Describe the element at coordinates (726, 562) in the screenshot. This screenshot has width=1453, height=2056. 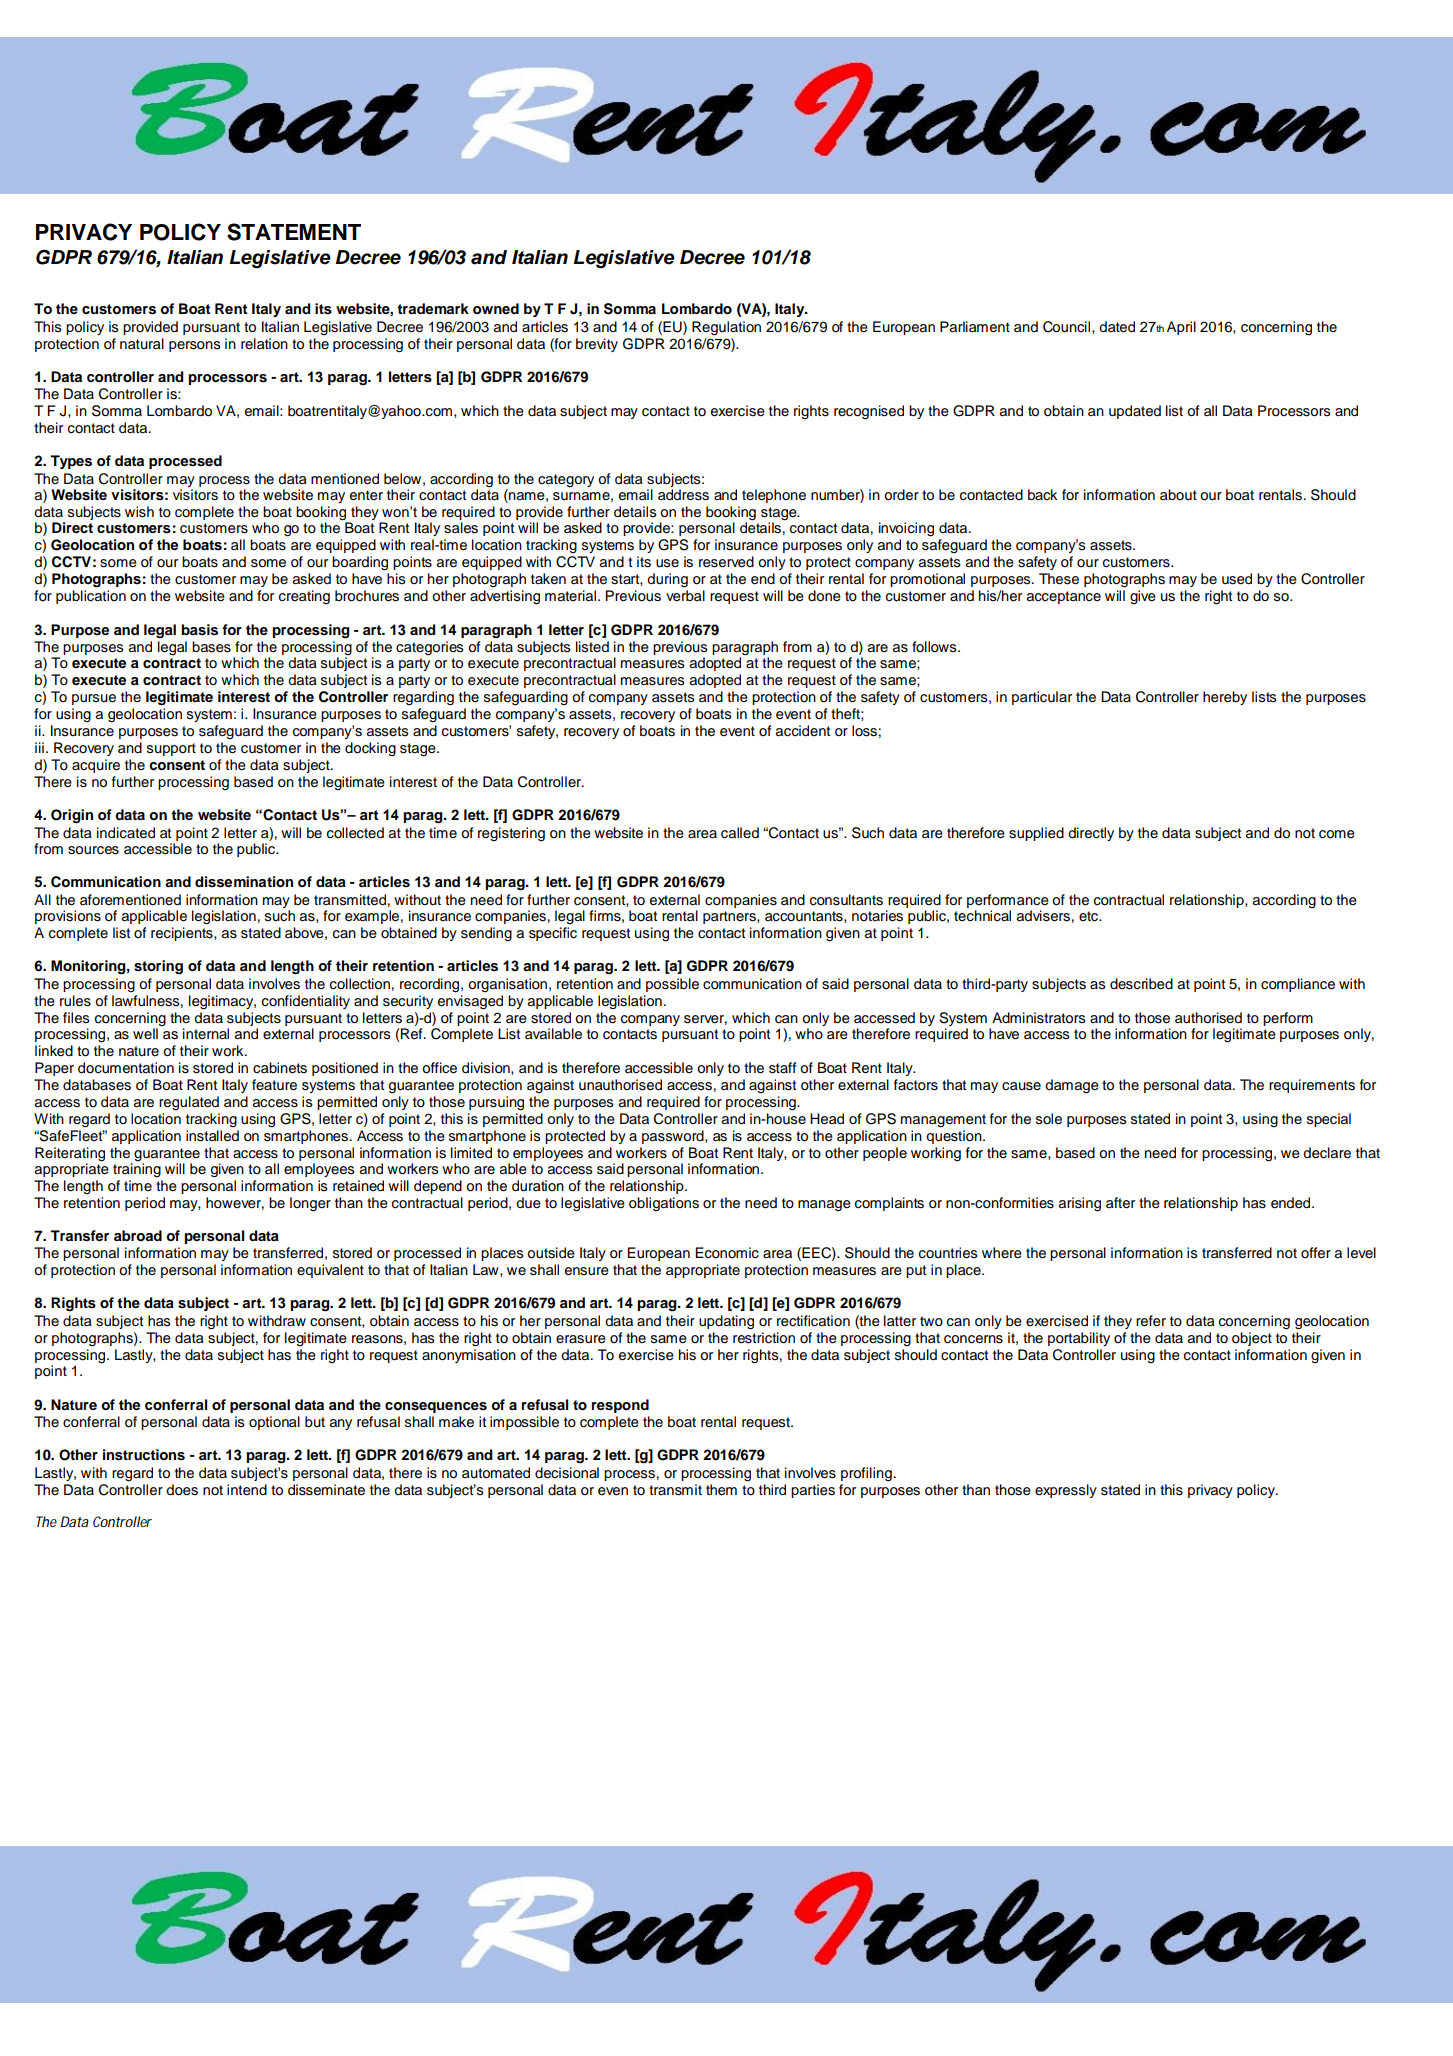
I see `reserved` at that location.
